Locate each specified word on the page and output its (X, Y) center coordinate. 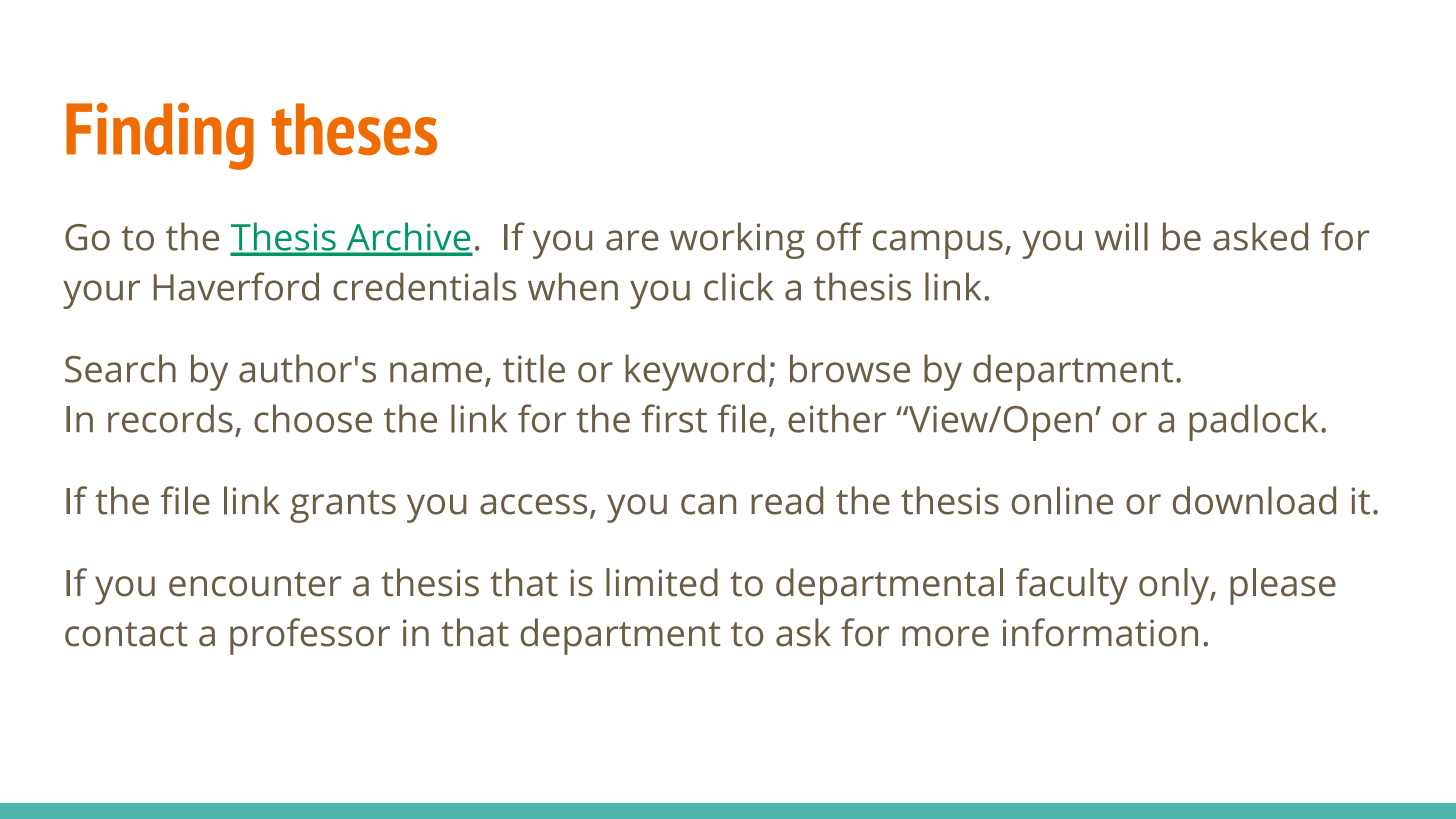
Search (120, 368)
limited (662, 582)
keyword (695, 372)
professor (310, 636)
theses (354, 129)
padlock (1253, 422)
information (1100, 632)
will (1121, 236)
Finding (160, 136)
